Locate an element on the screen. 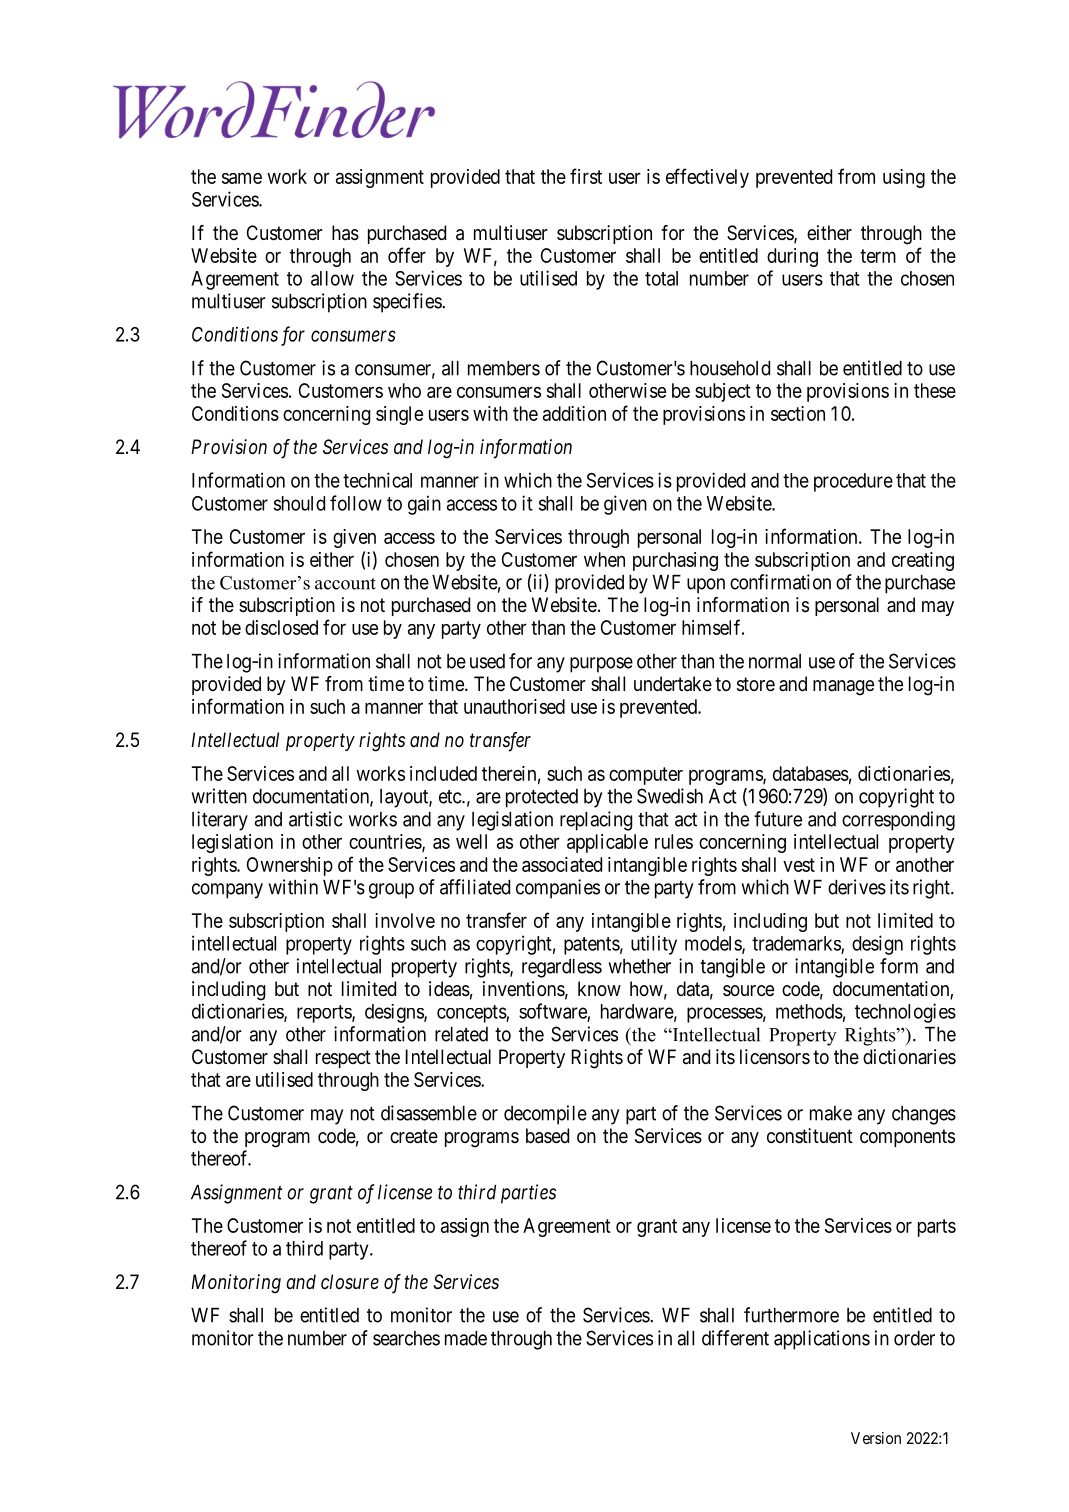 The image size is (1069, 1512). term is located at coordinates (878, 256).
